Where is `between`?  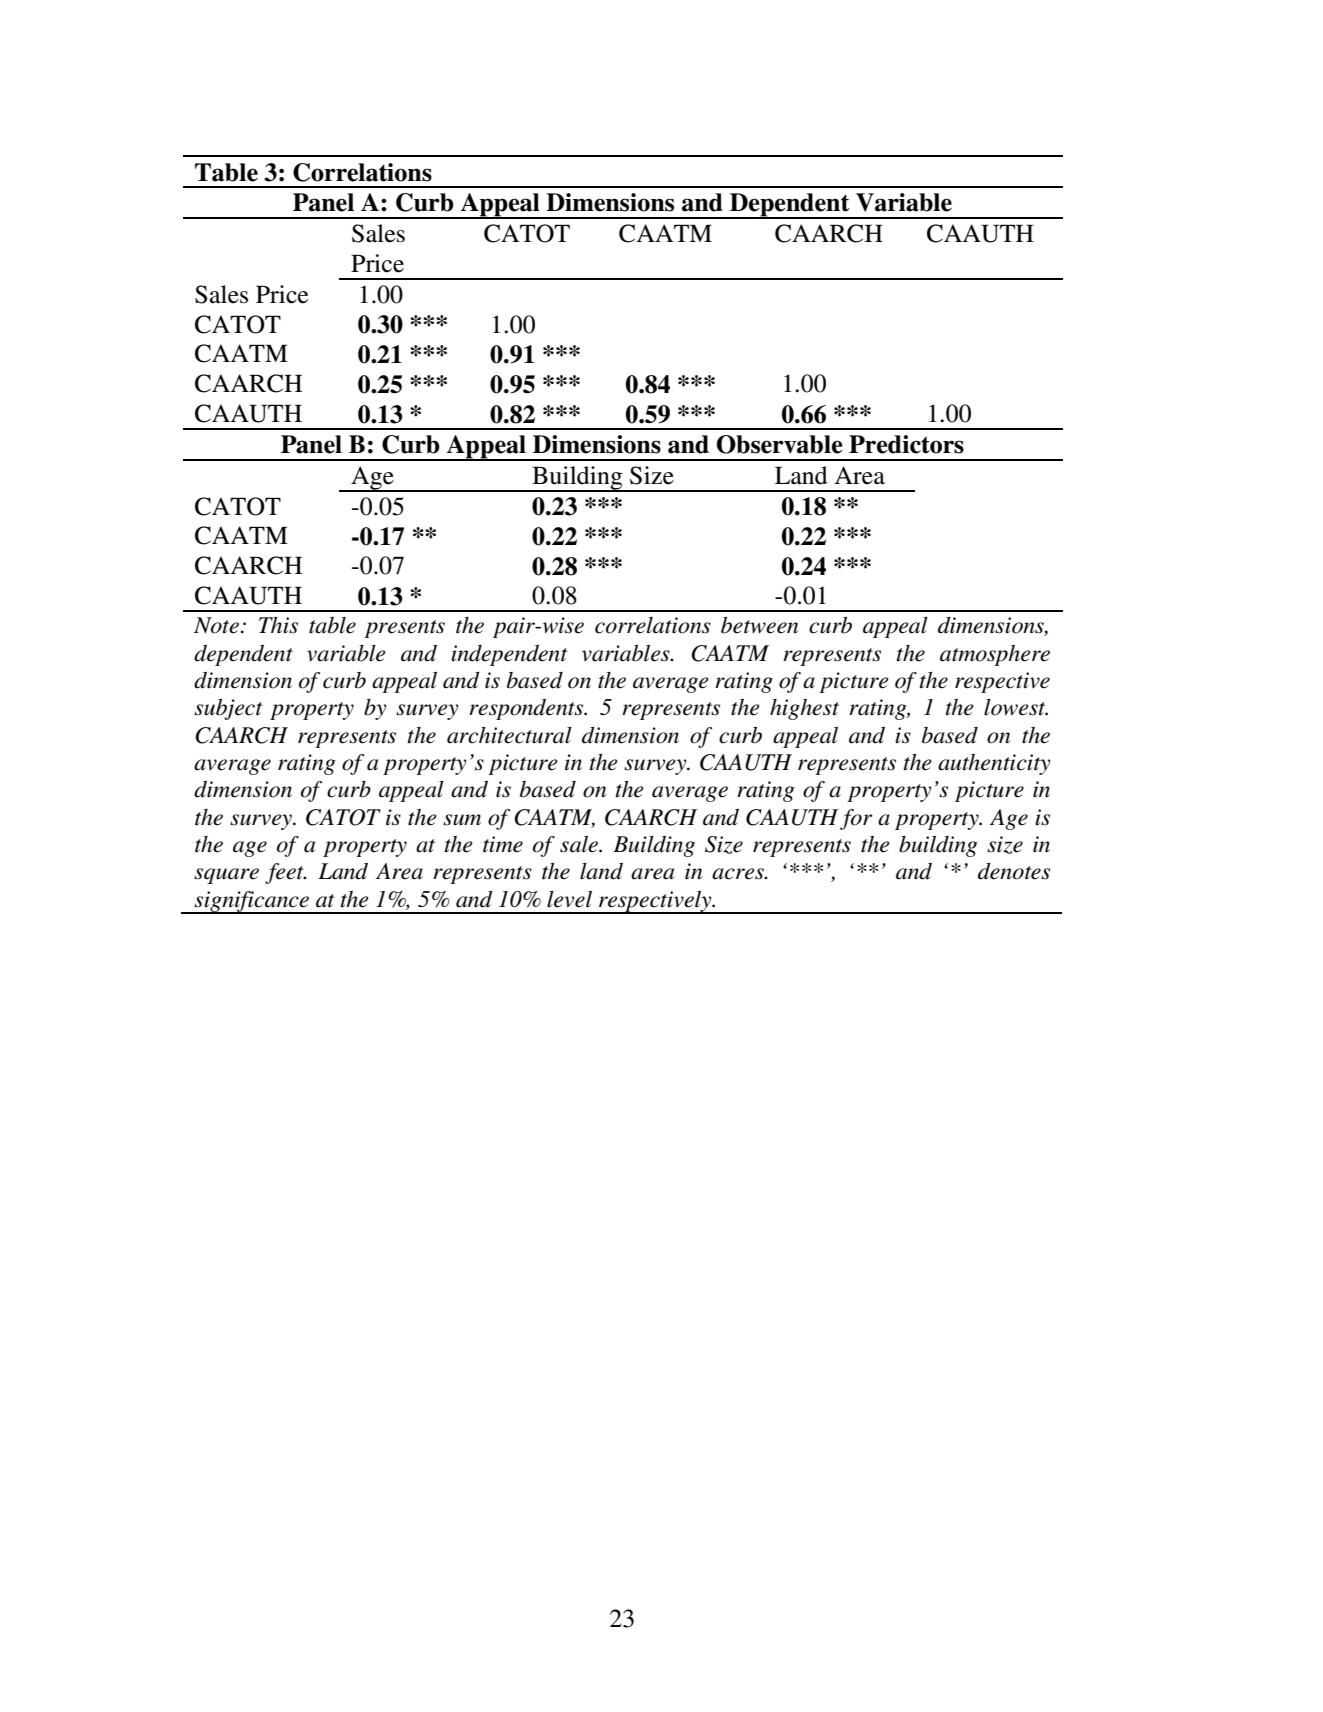
between is located at coordinates (759, 625).
